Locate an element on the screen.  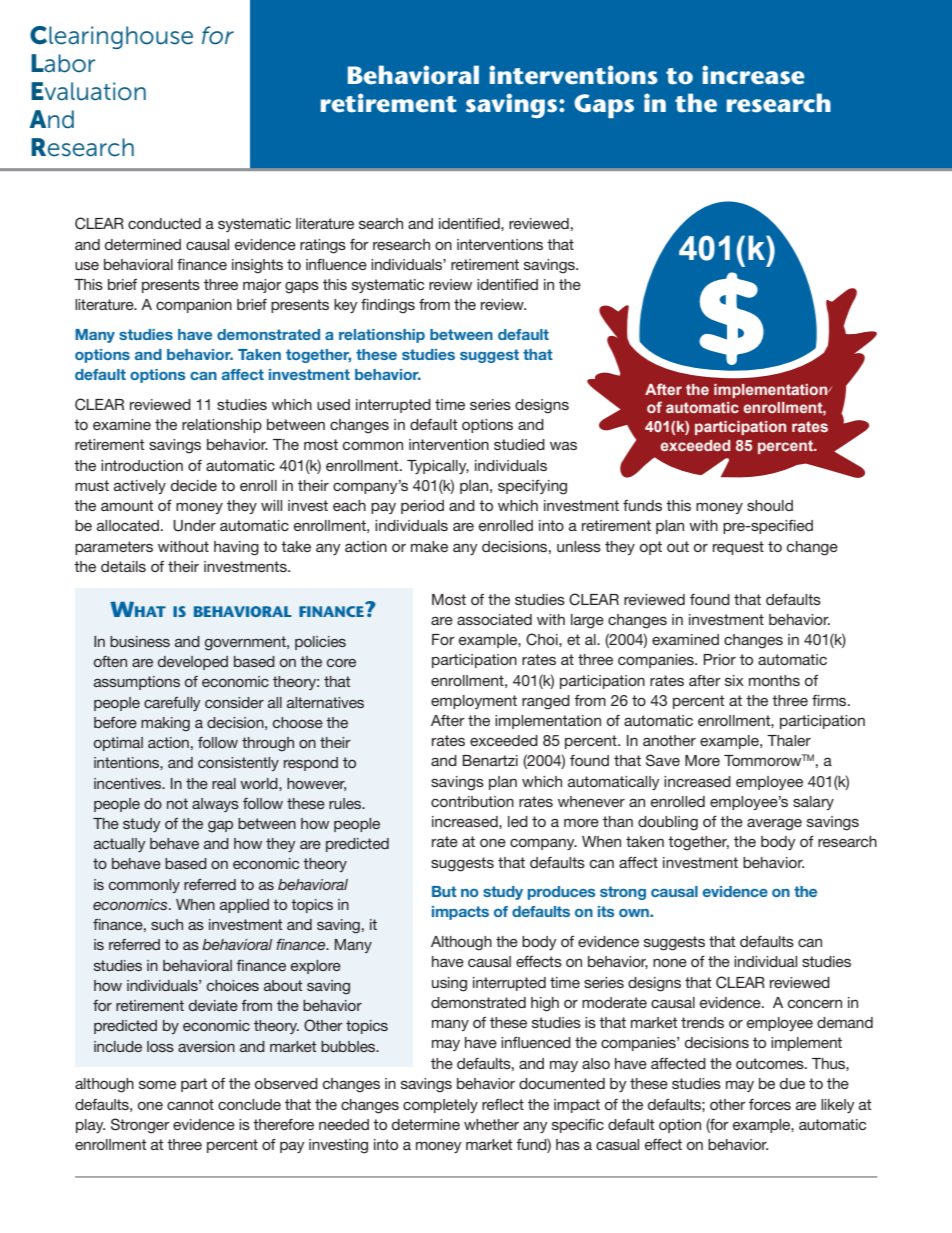
companion is located at coordinates (194, 306).
